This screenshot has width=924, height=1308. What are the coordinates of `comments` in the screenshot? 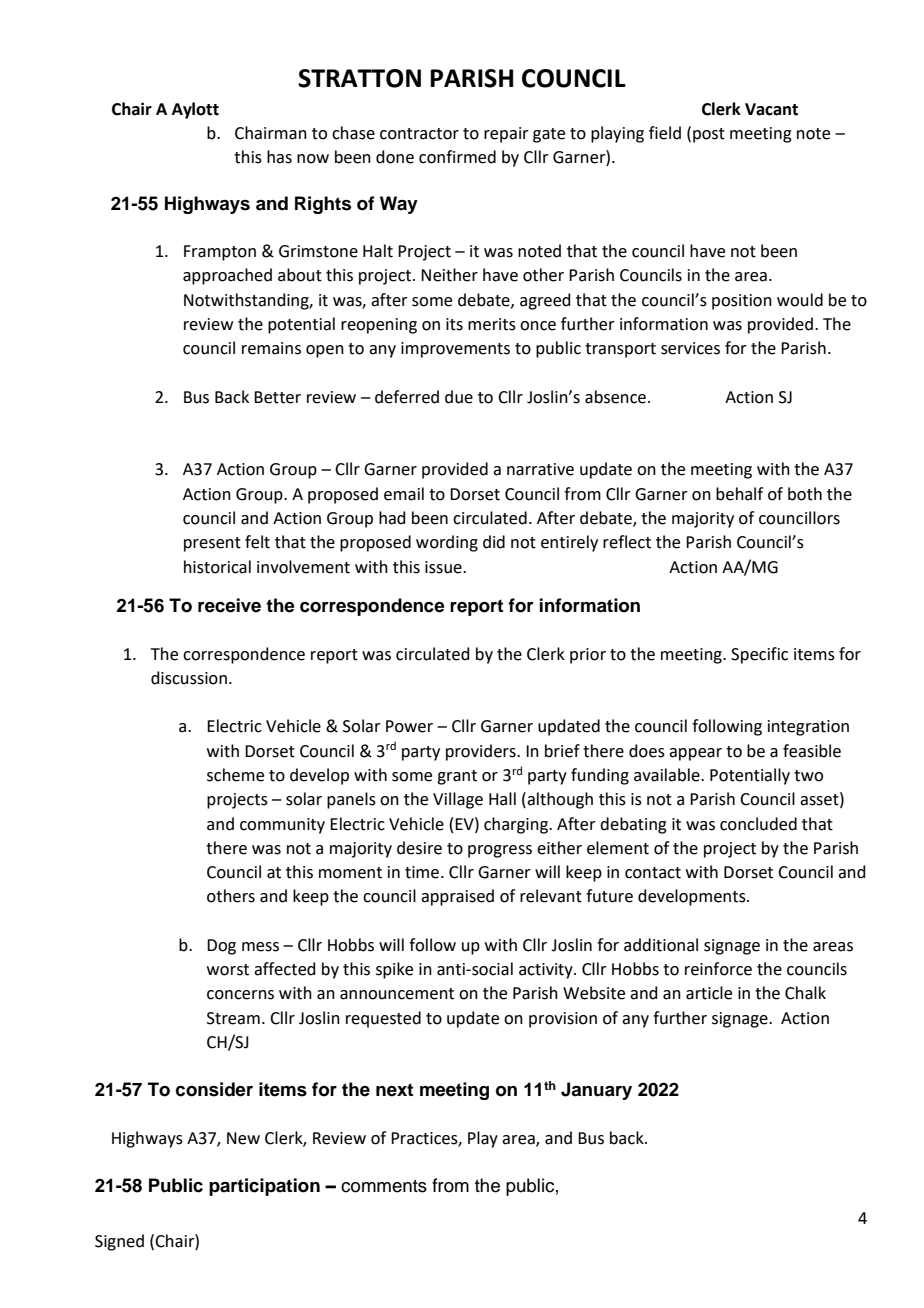 It's located at (384, 1186).
